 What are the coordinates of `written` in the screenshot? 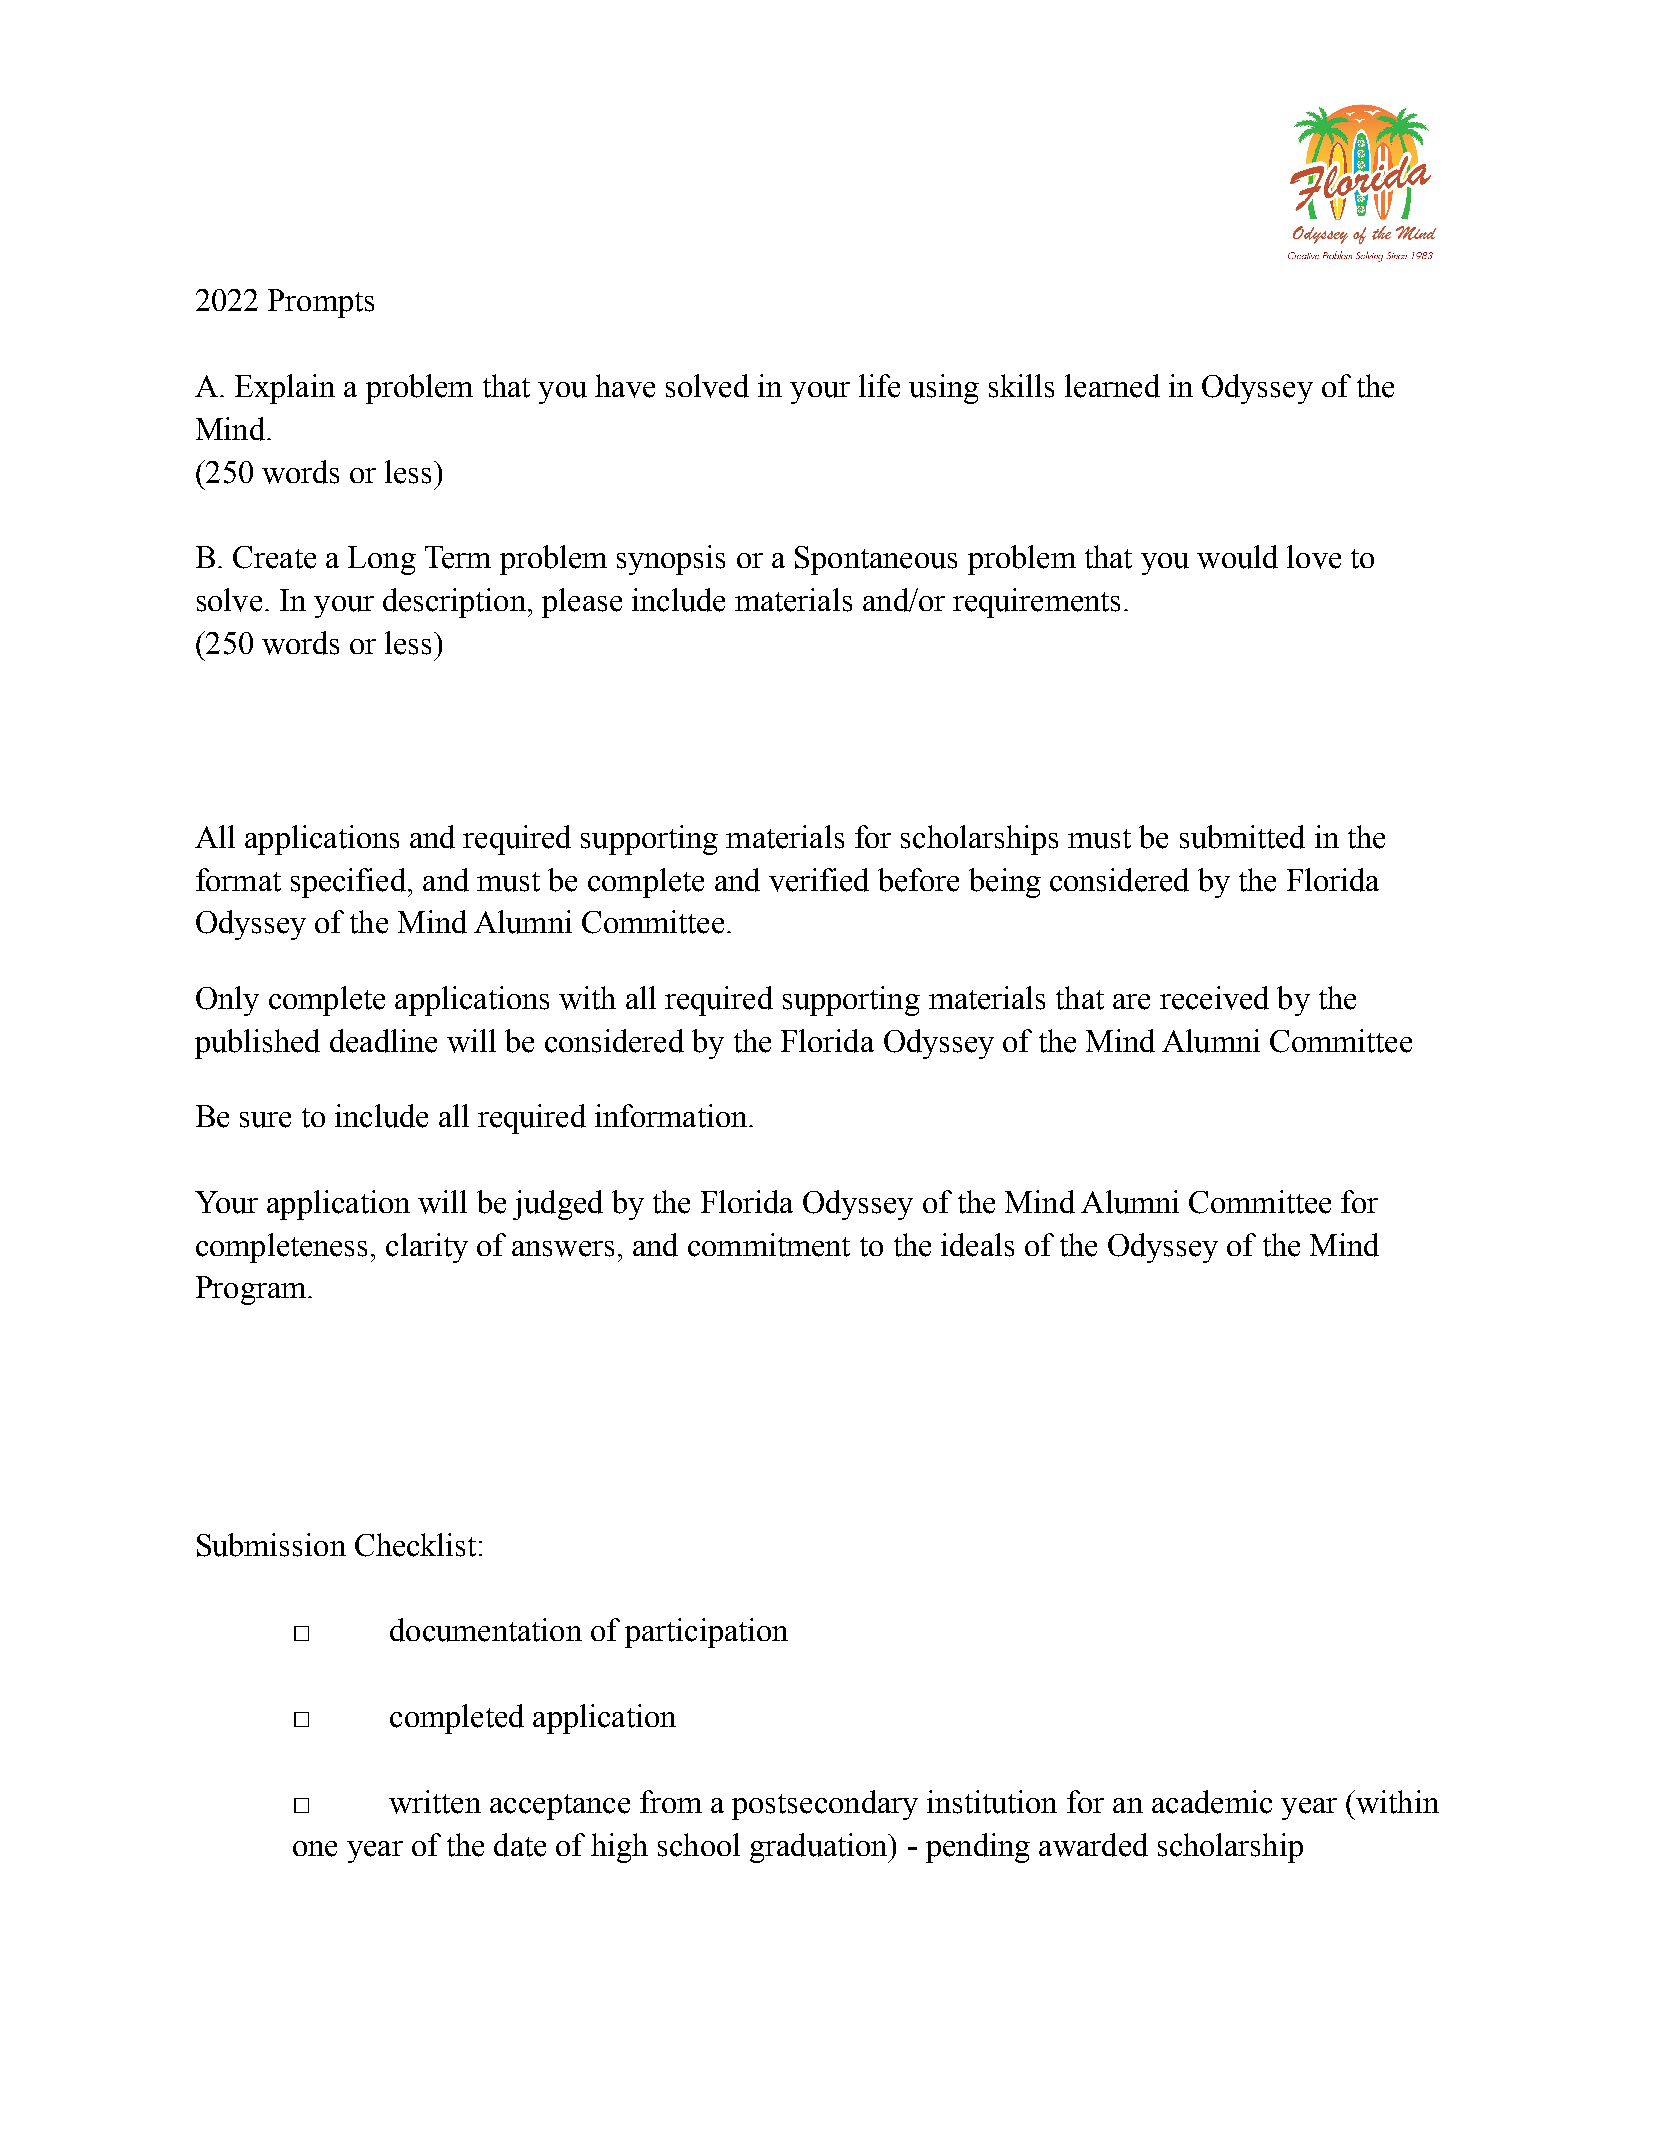 It's located at (435, 1802).
